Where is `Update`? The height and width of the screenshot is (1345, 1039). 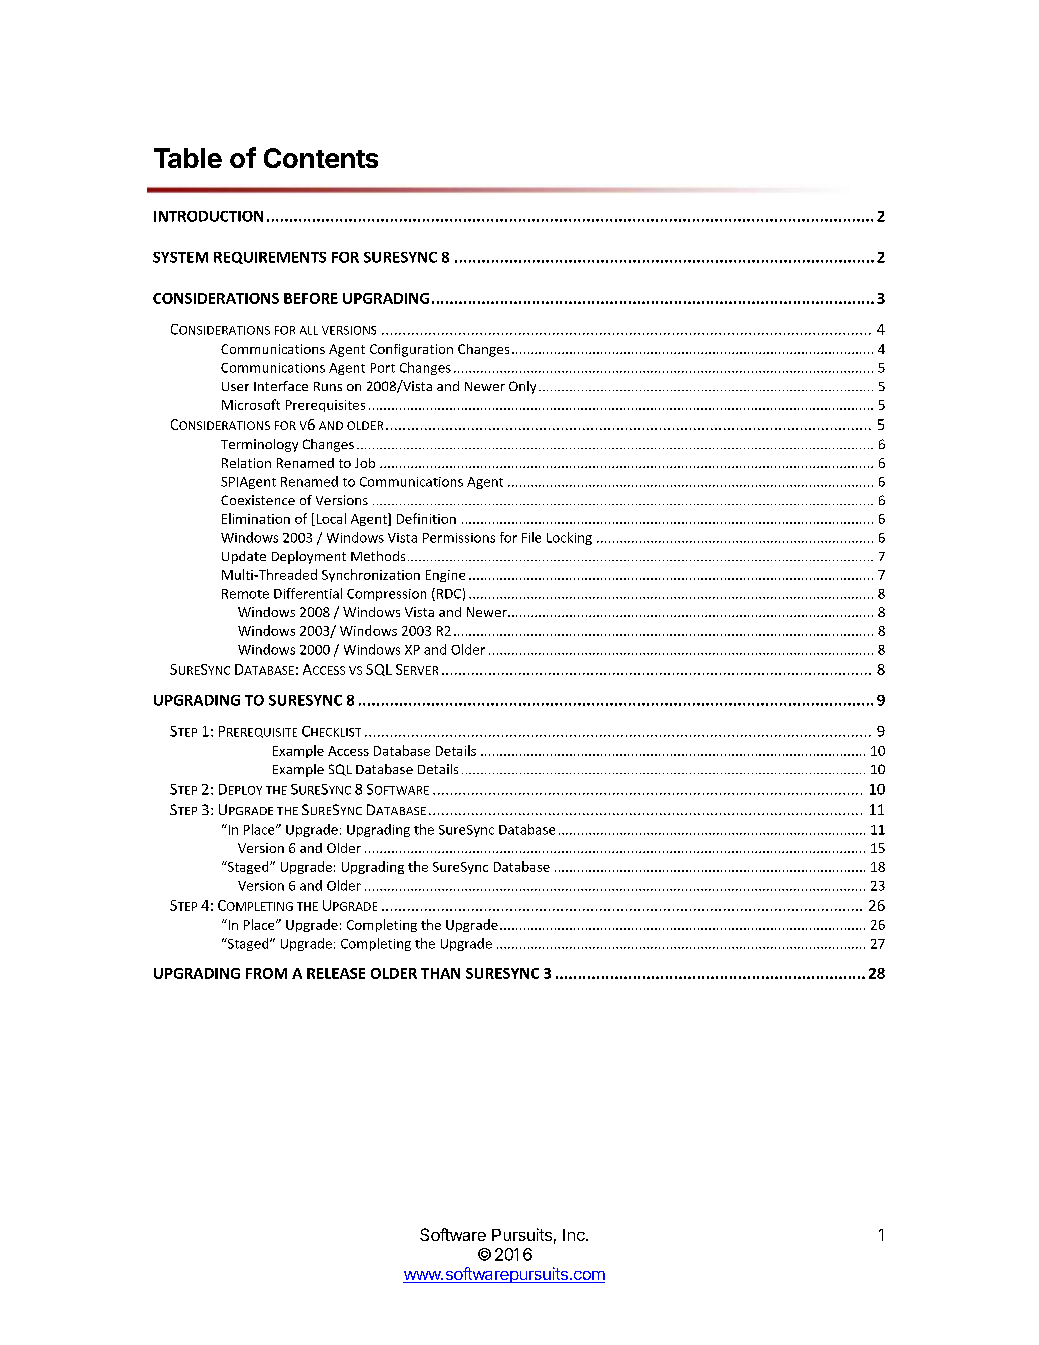 Update is located at coordinates (244, 557).
